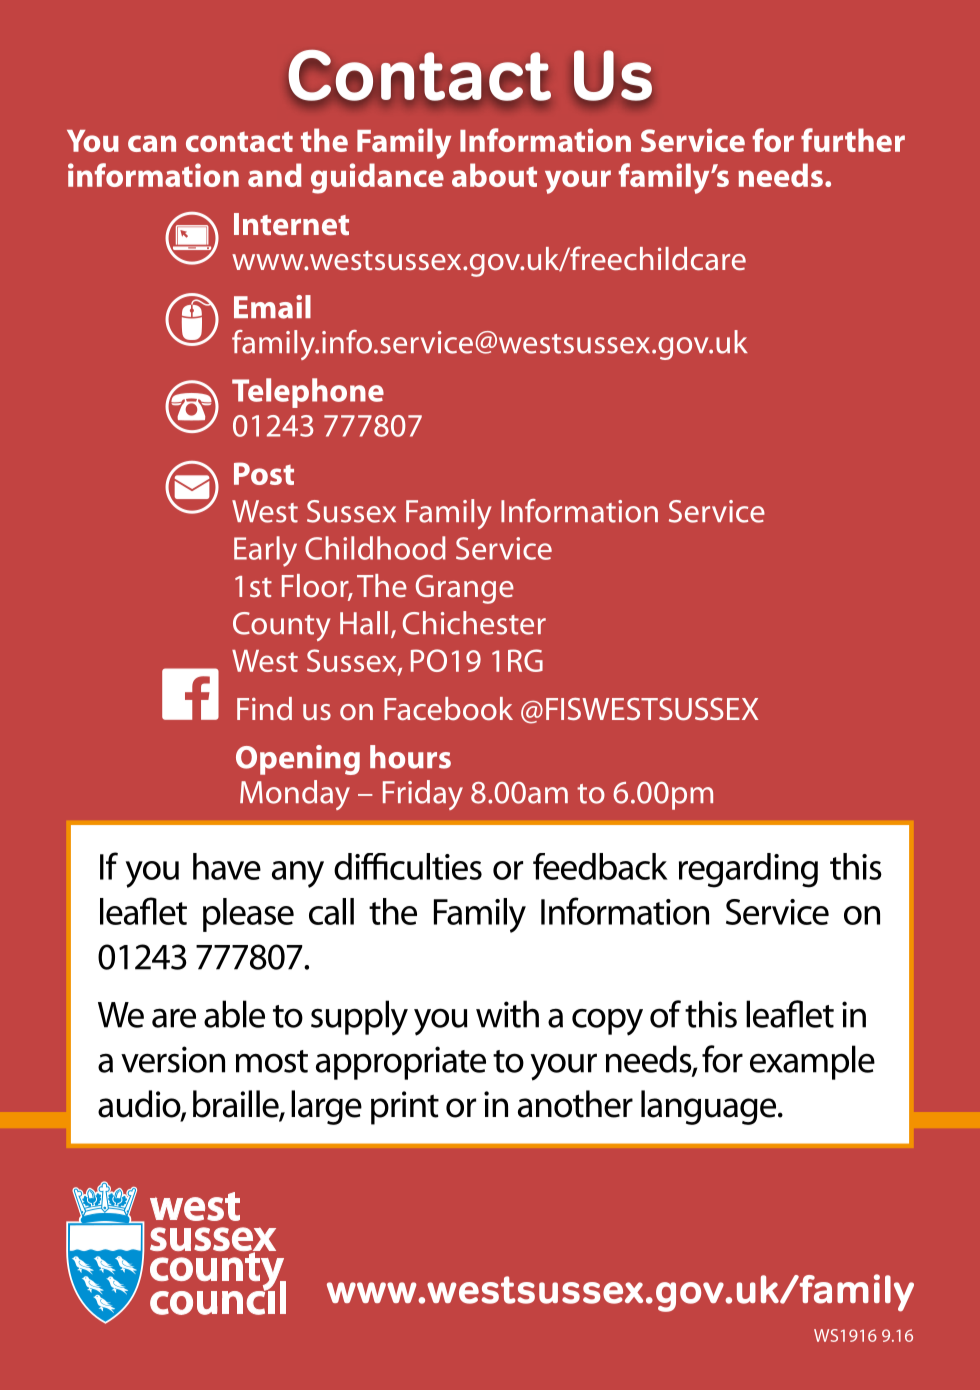 This document has height=1390, width=980. I want to click on have, so click(227, 866).
